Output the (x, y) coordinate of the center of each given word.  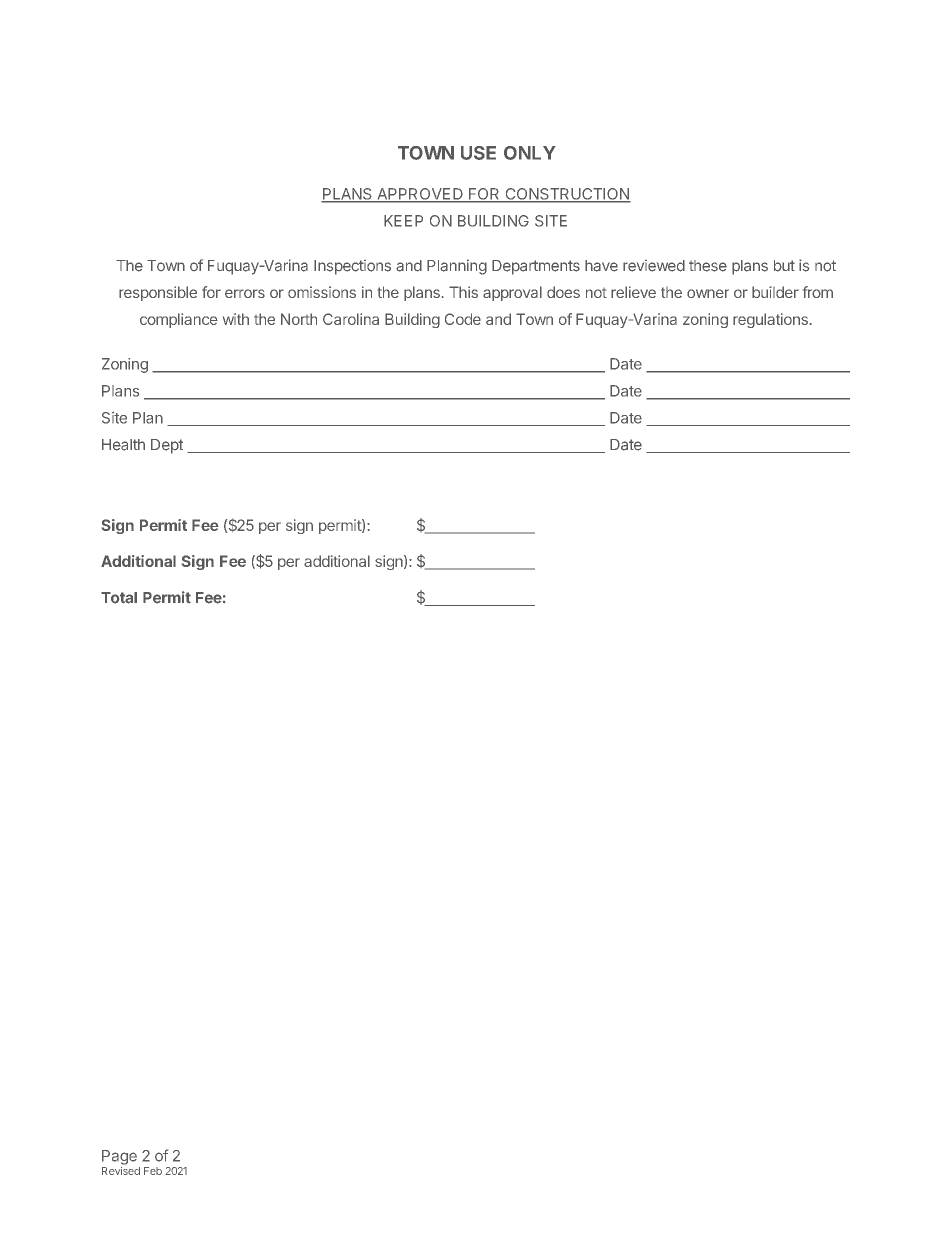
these (708, 266)
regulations (770, 320)
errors (245, 293)
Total (119, 598)
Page (119, 1157)
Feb (153, 1171)
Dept (167, 446)
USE (478, 153)
